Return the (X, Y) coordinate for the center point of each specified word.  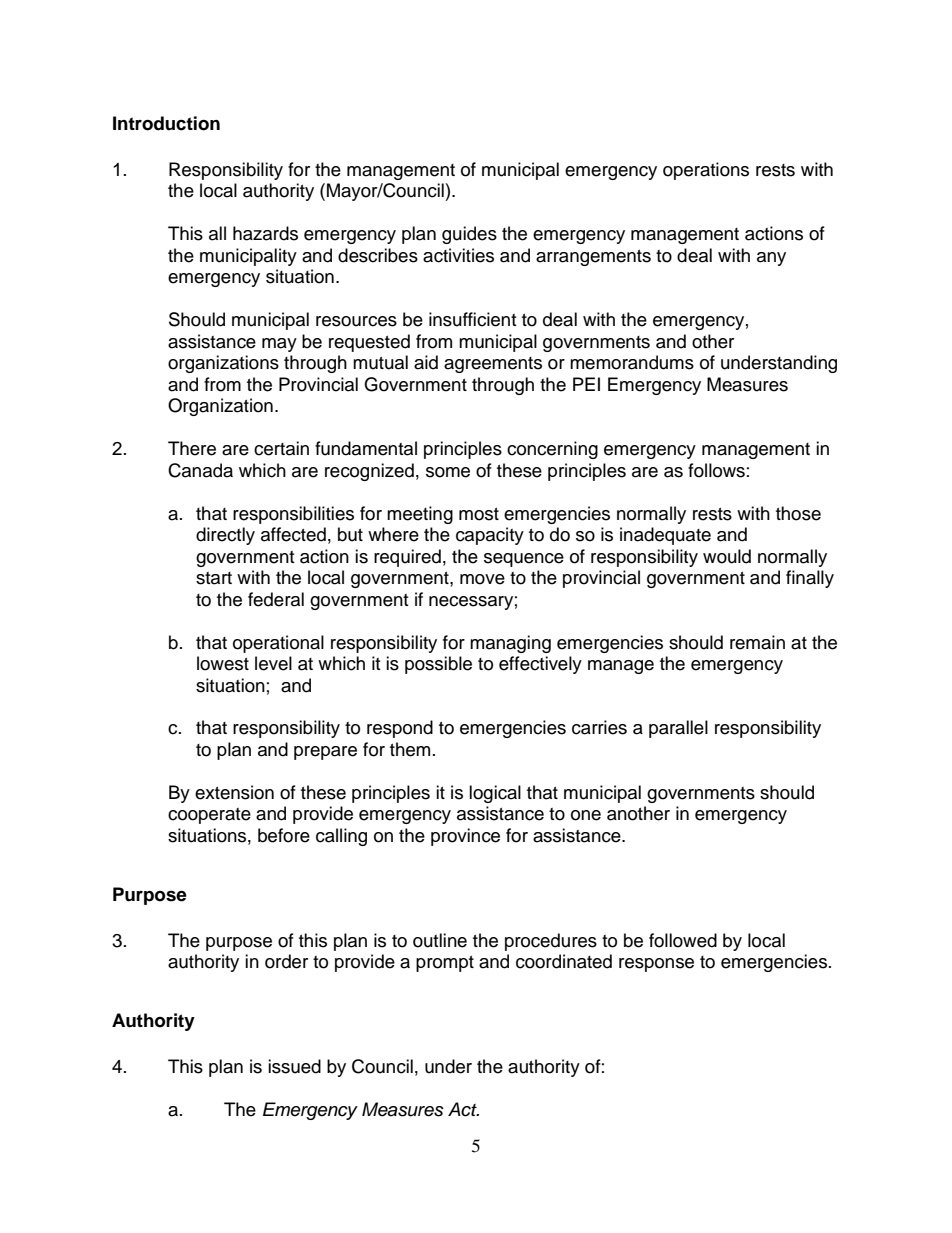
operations (706, 171)
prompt (445, 964)
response (656, 965)
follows (716, 470)
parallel (678, 729)
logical (495, 794)
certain (281, 448)
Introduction (166, 123)
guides (469, 235)
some (448, 472)
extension (234, 792)
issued (294, 1066)
